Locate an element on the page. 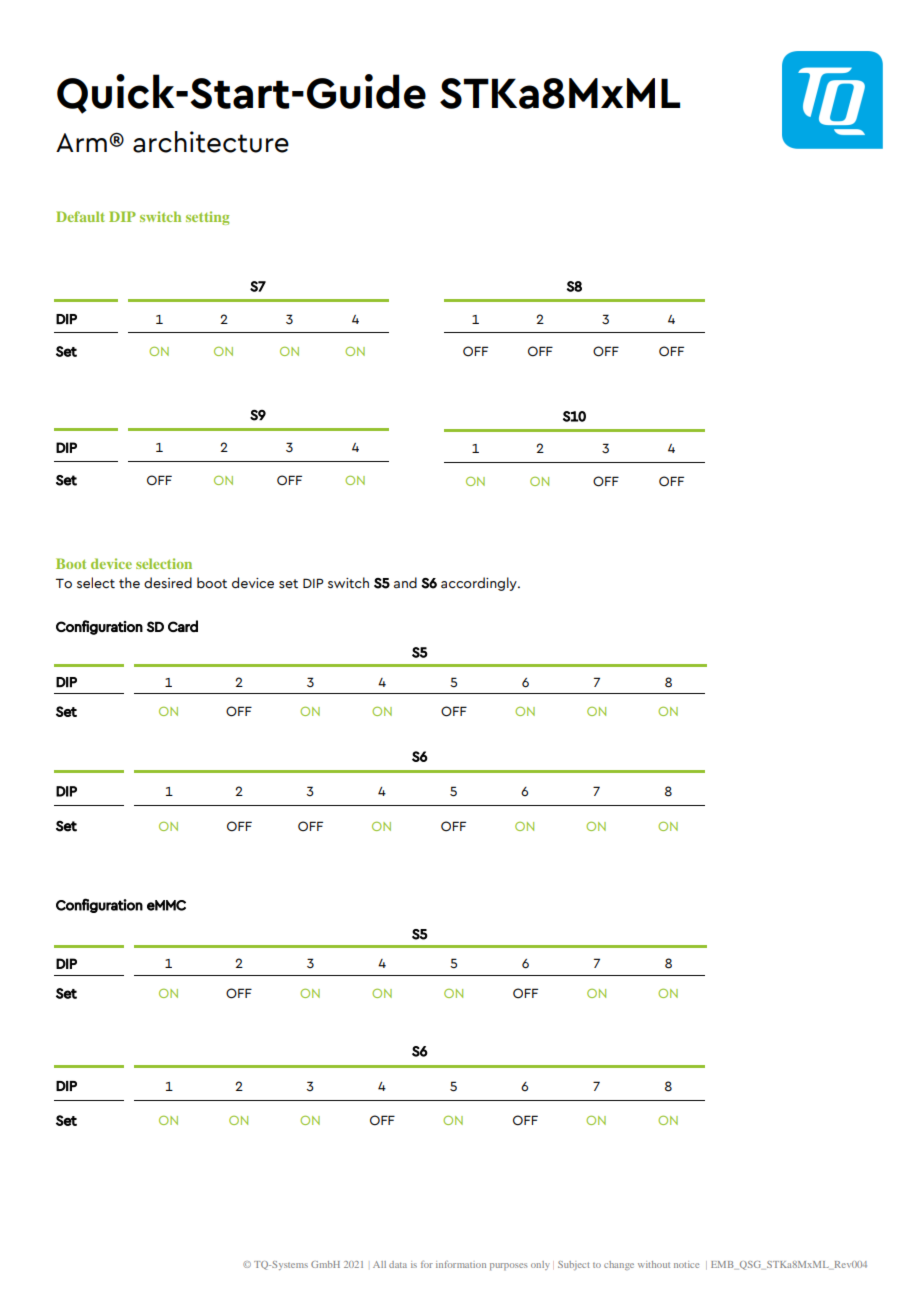 Image resolution: width=924 pixels, height=1308 pixels. Card is located at coordinates (183, 626).
